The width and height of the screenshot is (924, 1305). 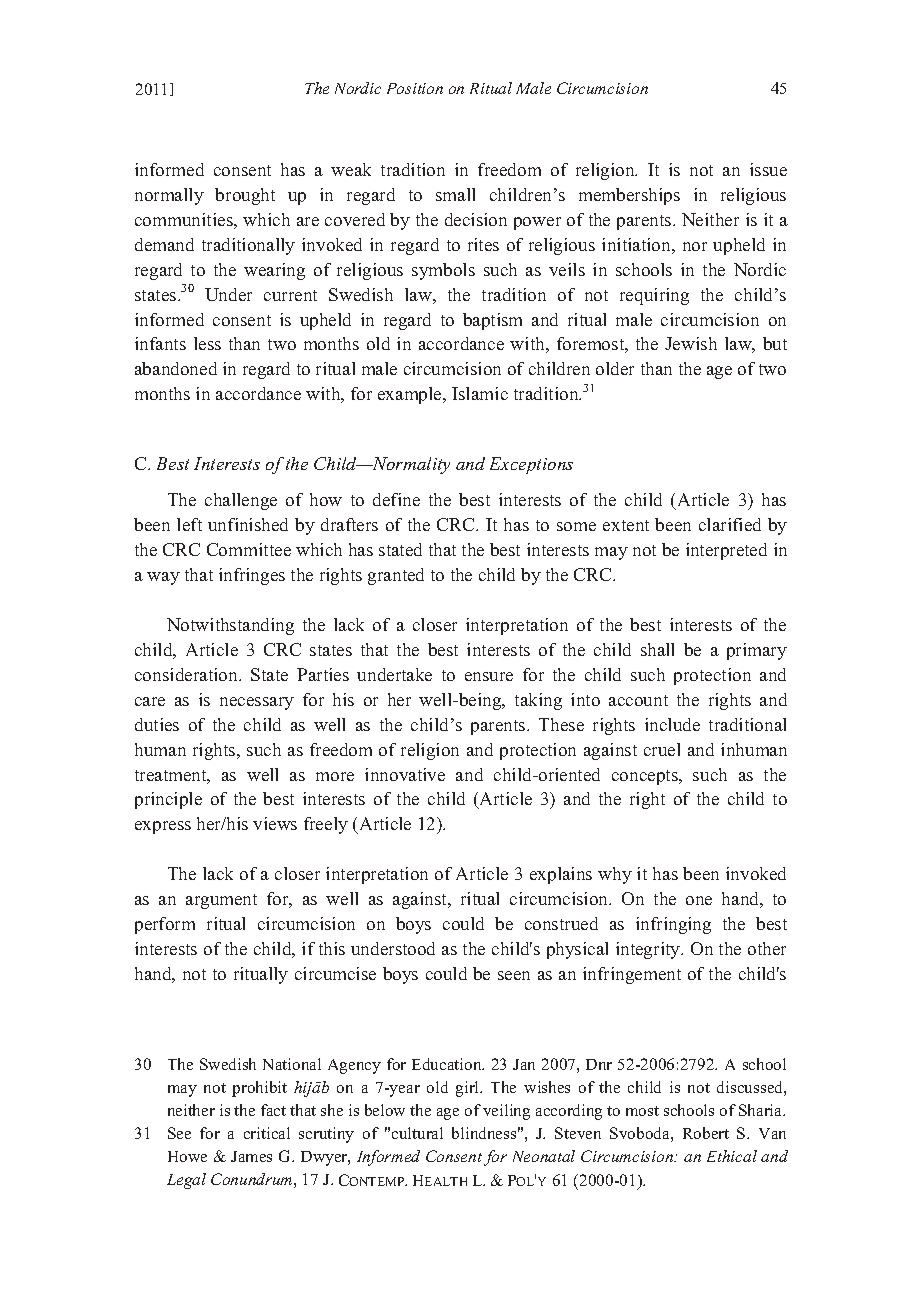 I want to click on views, so click(x=275, y=823).
